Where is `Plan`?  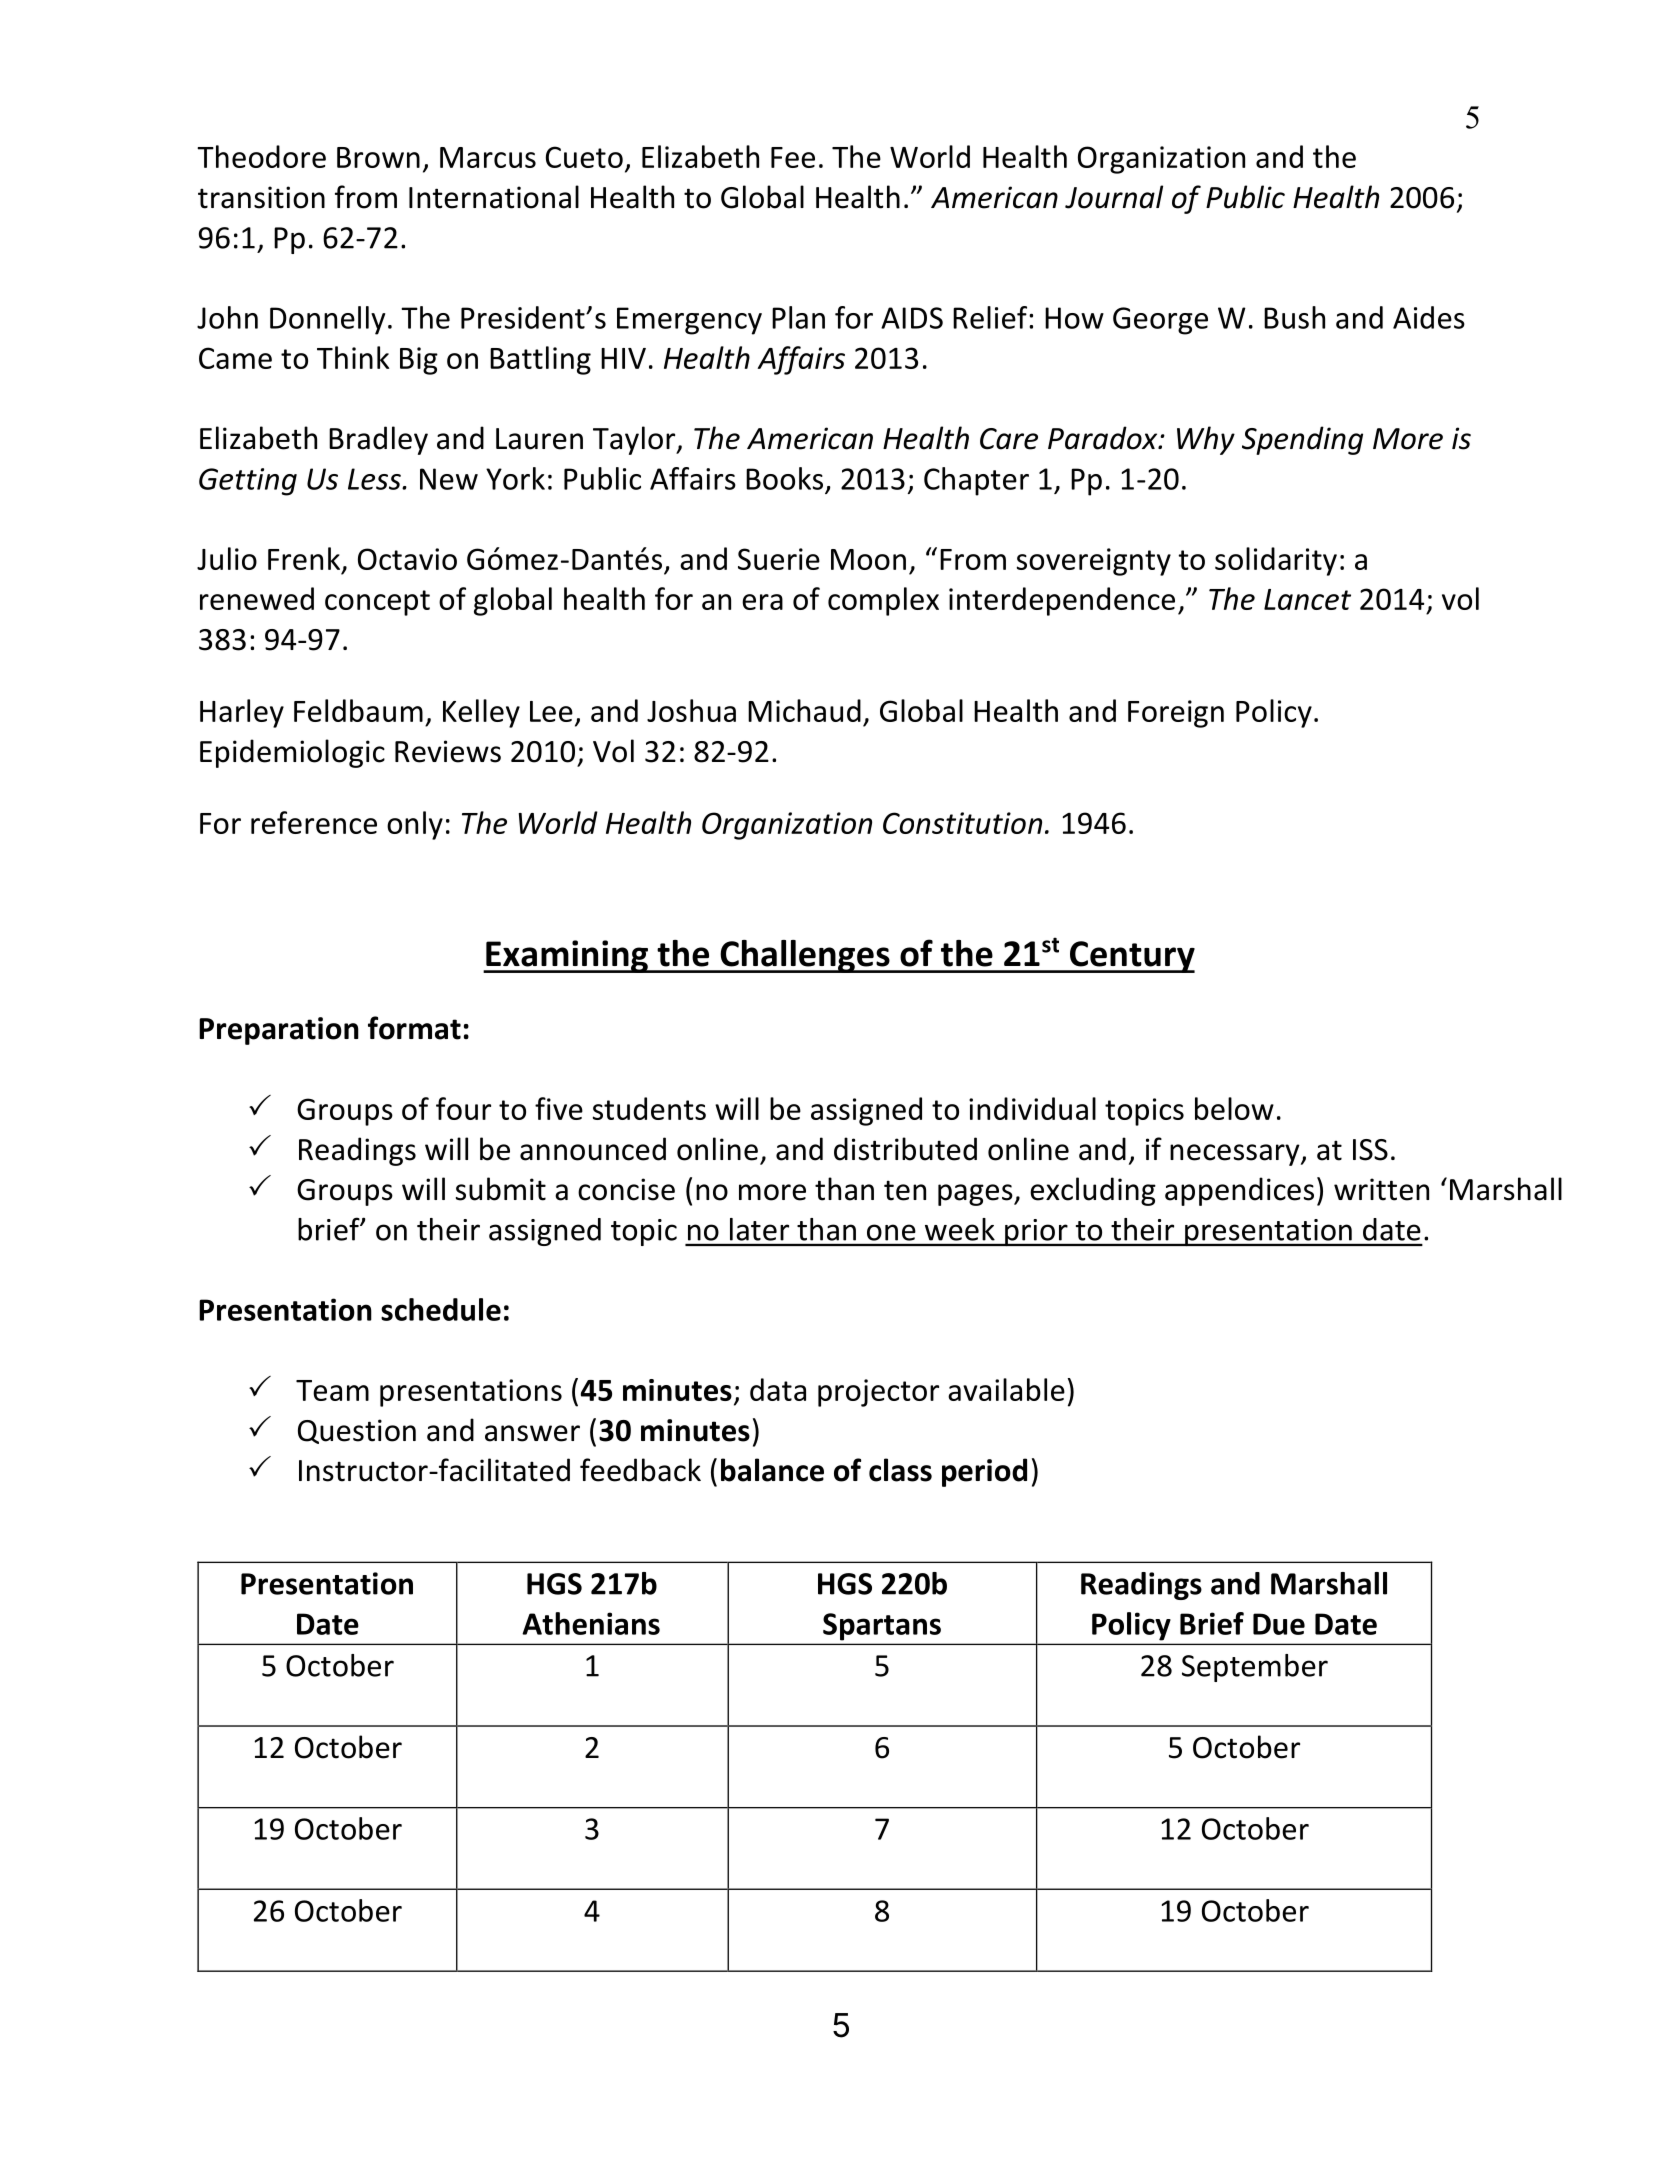 Plan is located at coordinates (798, 317).
